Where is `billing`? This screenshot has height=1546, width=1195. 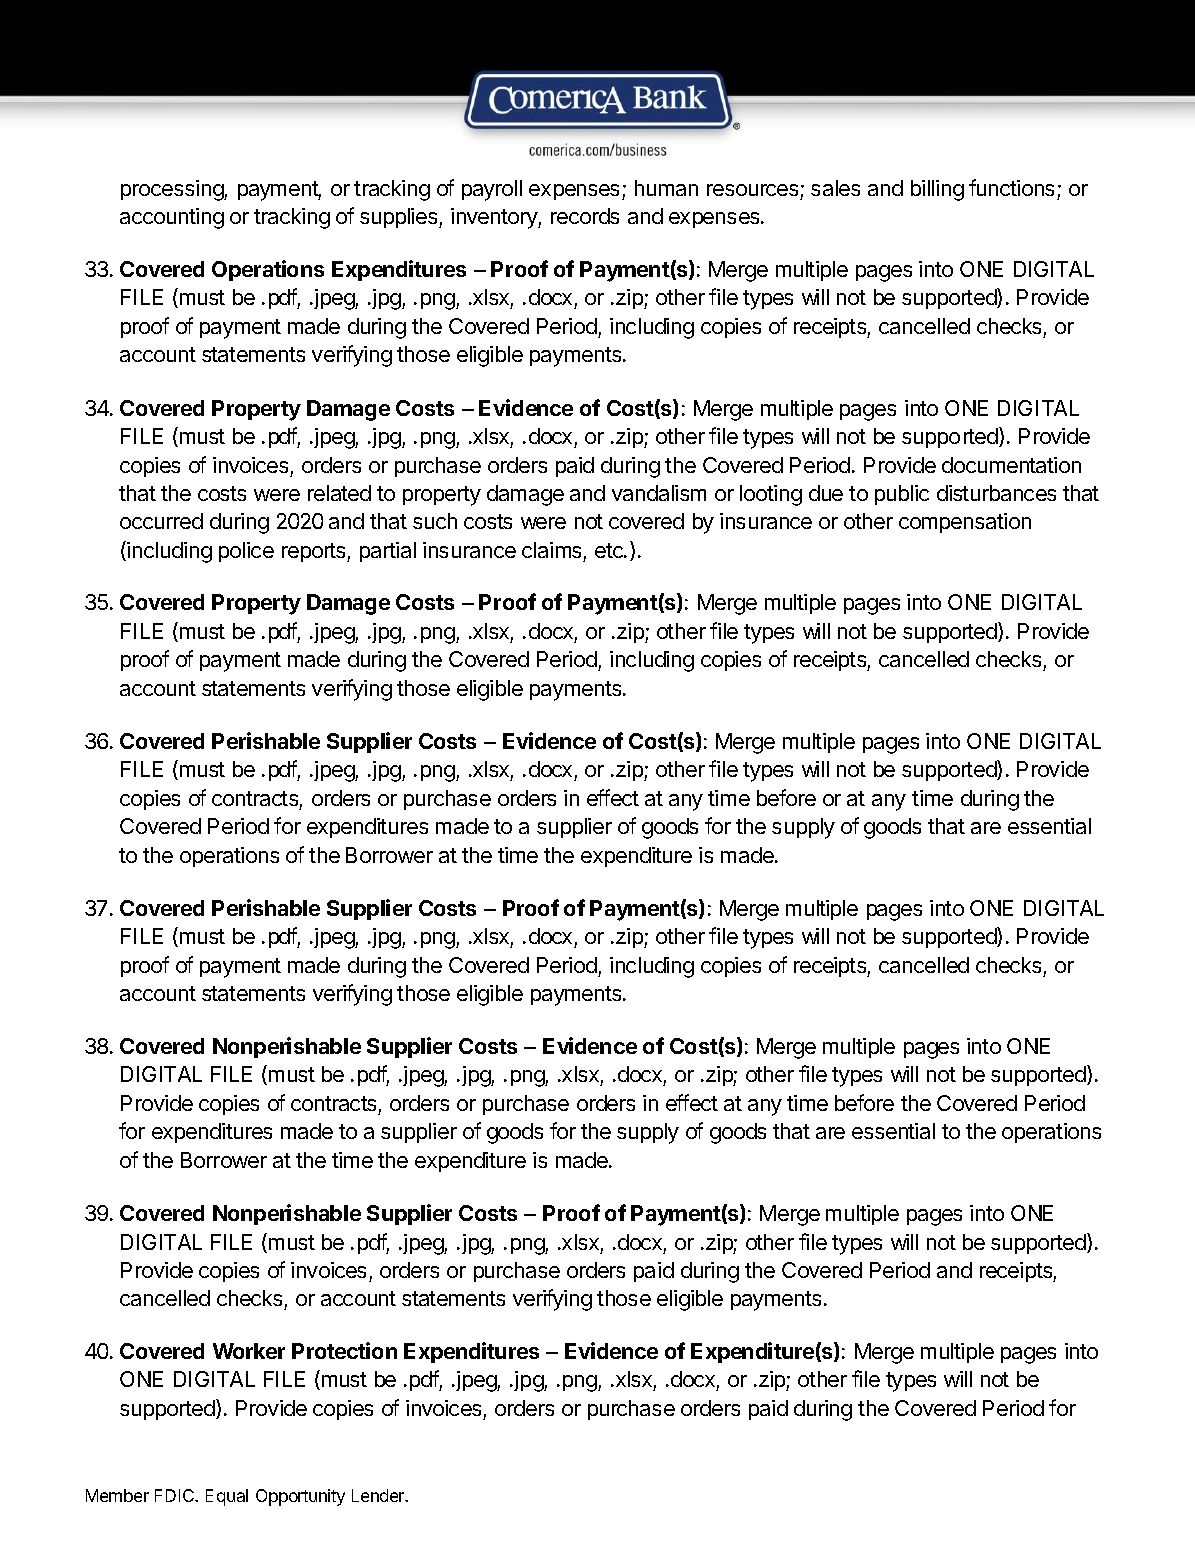
billing is located at coordinates (937, 190).
